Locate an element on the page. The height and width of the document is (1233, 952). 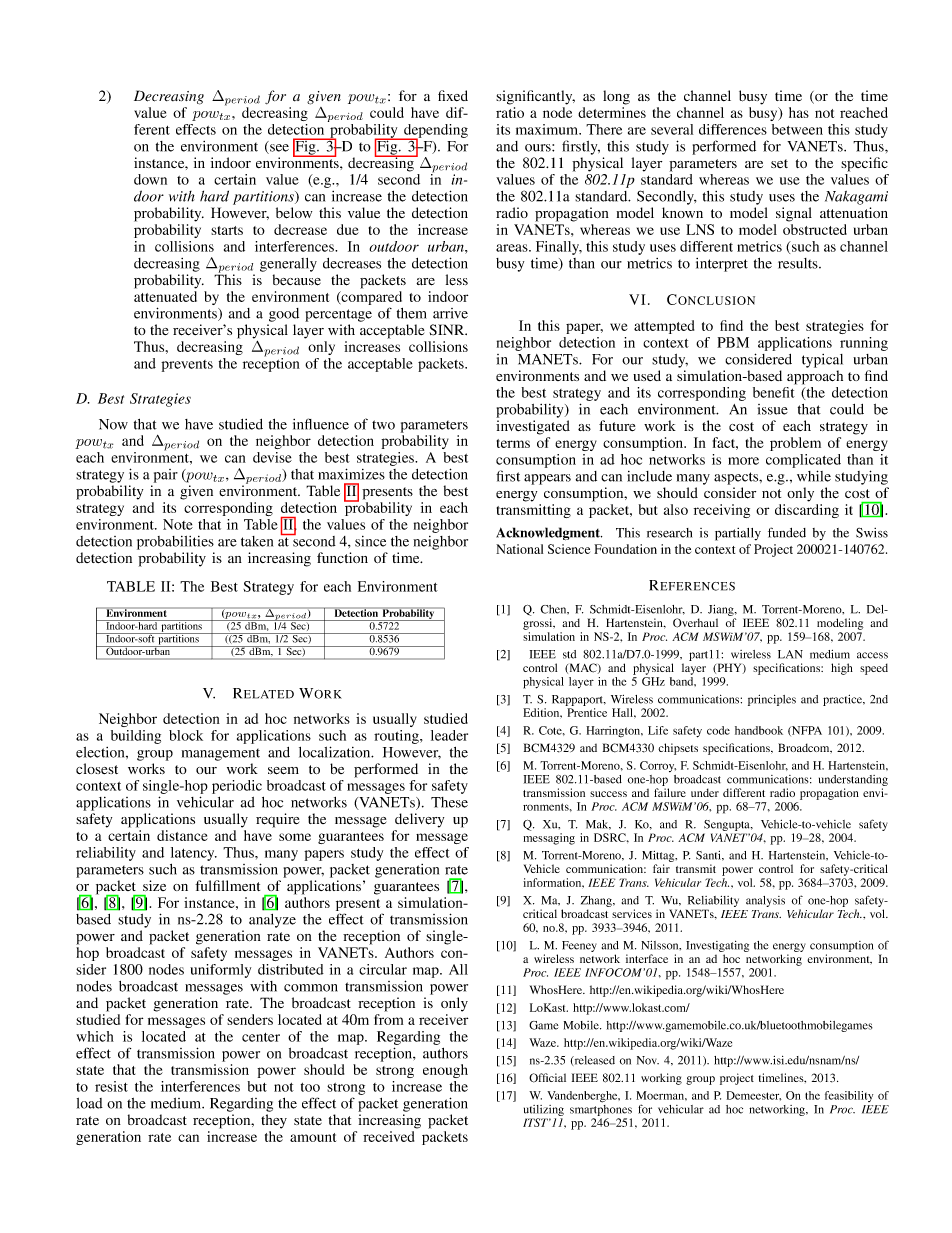
feasibility is located at coordinates (849, 1096).
